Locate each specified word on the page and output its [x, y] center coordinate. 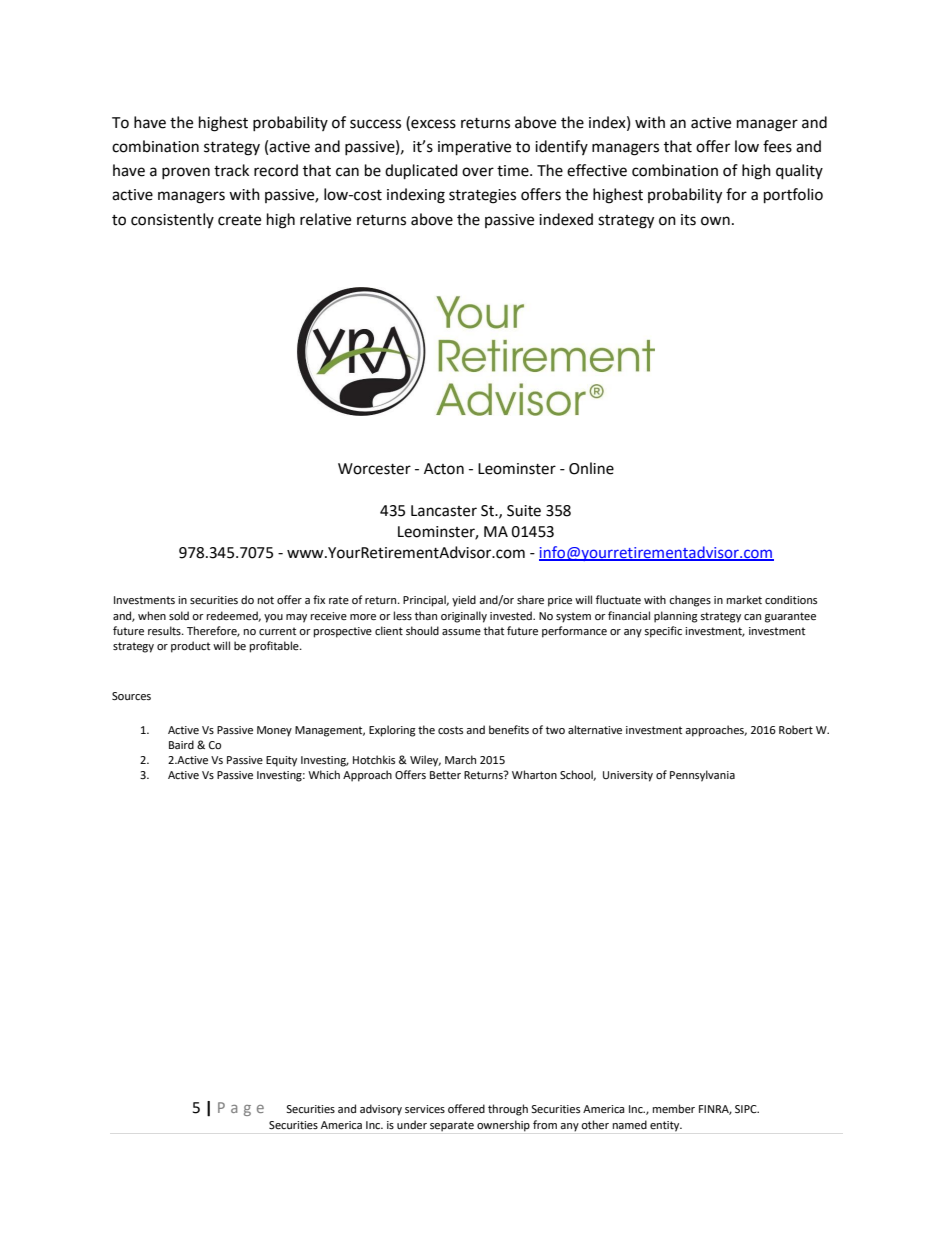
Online [591, 468]
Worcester [374, 469]
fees [777, 146]
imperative [474, 148]
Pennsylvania [702, 776]
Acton [444, 469]
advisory [381, 1110]
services [425, 1109]
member [674, 1109]
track [231, 170]
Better [445, 775]
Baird [181, 744]
